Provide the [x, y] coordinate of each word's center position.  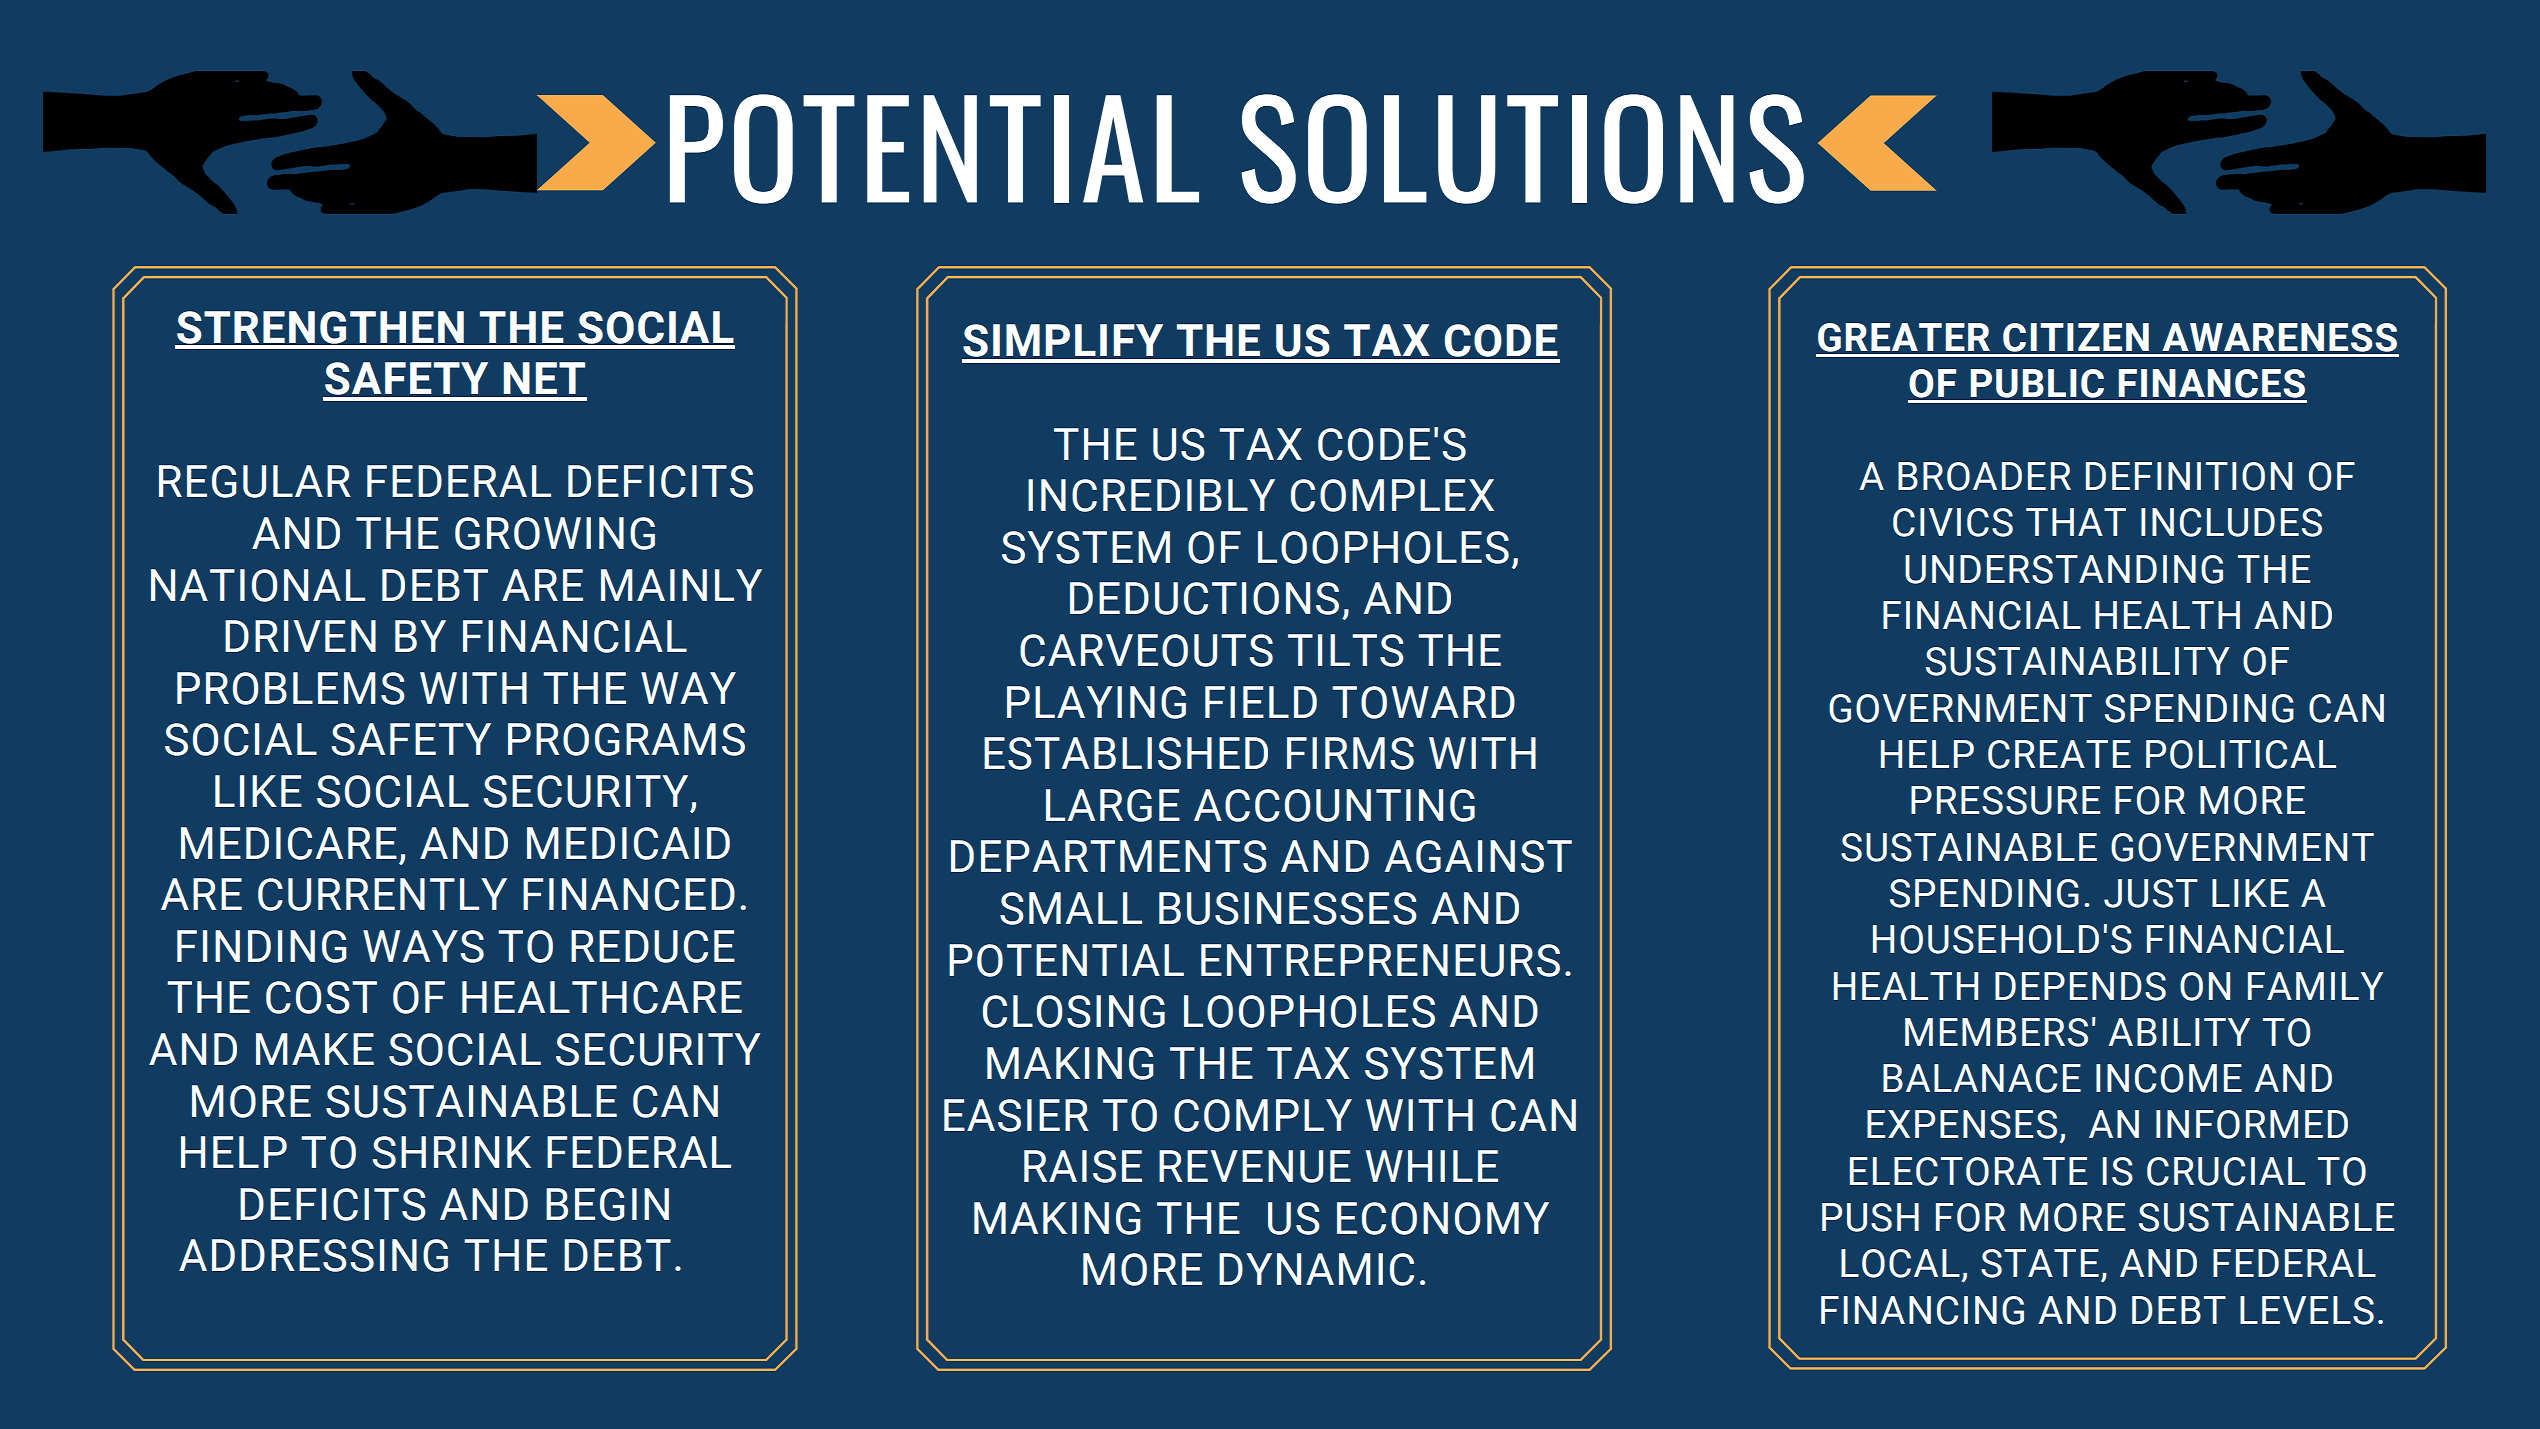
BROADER [1984, 476]
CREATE [2059, 754]
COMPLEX [1392, 495]
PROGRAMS [626, 739]
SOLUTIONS [1523, 149]
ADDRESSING [313, 1255]
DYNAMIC [1316, 1269]
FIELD [1261, 702]
